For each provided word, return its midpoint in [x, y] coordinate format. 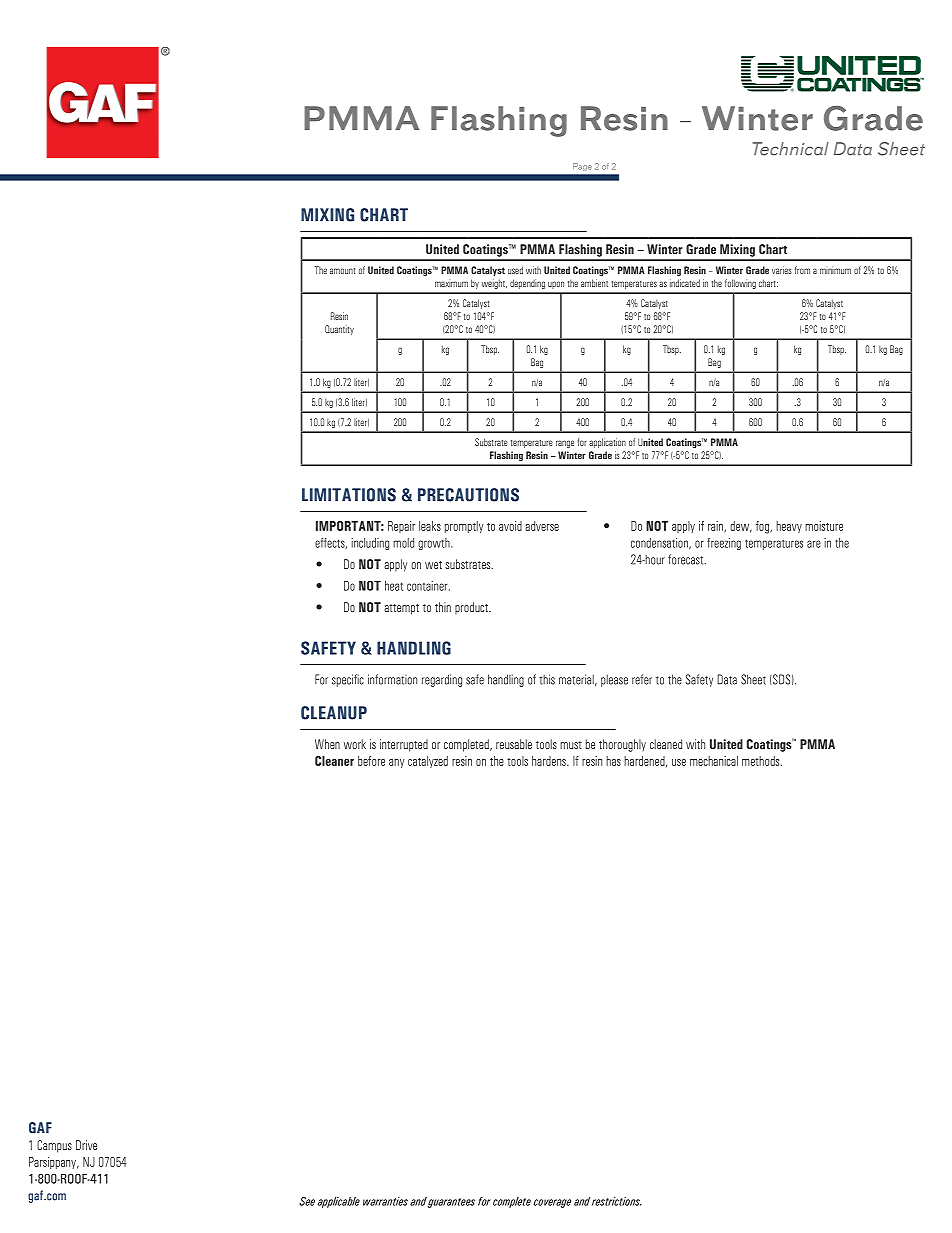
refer [642, 679]
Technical [791, 149]
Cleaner [334, 761]
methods [762, 761]
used [515, 270]
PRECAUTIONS [468, 495]
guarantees [451, 1203]
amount [342, 271]
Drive [86, 1145]
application [607, 443]
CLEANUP [334, 713]
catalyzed [428, 762]
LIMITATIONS [349, 495]
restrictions [617, 1201]
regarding [442, 680]
